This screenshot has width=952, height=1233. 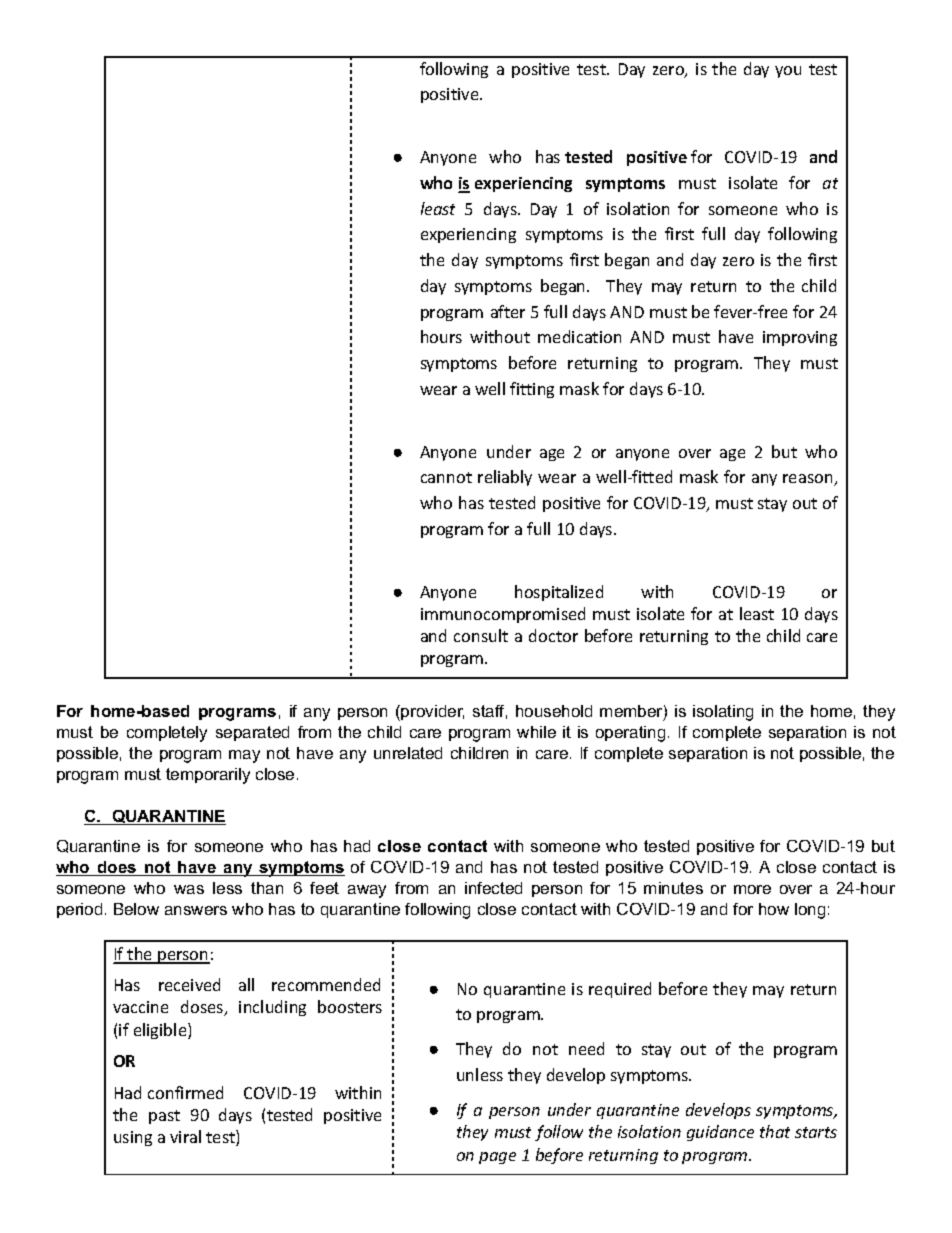 What do you see at coordinates (432, 712) in the screenshot?
I see `provider` at bounding box center [432, 712].
